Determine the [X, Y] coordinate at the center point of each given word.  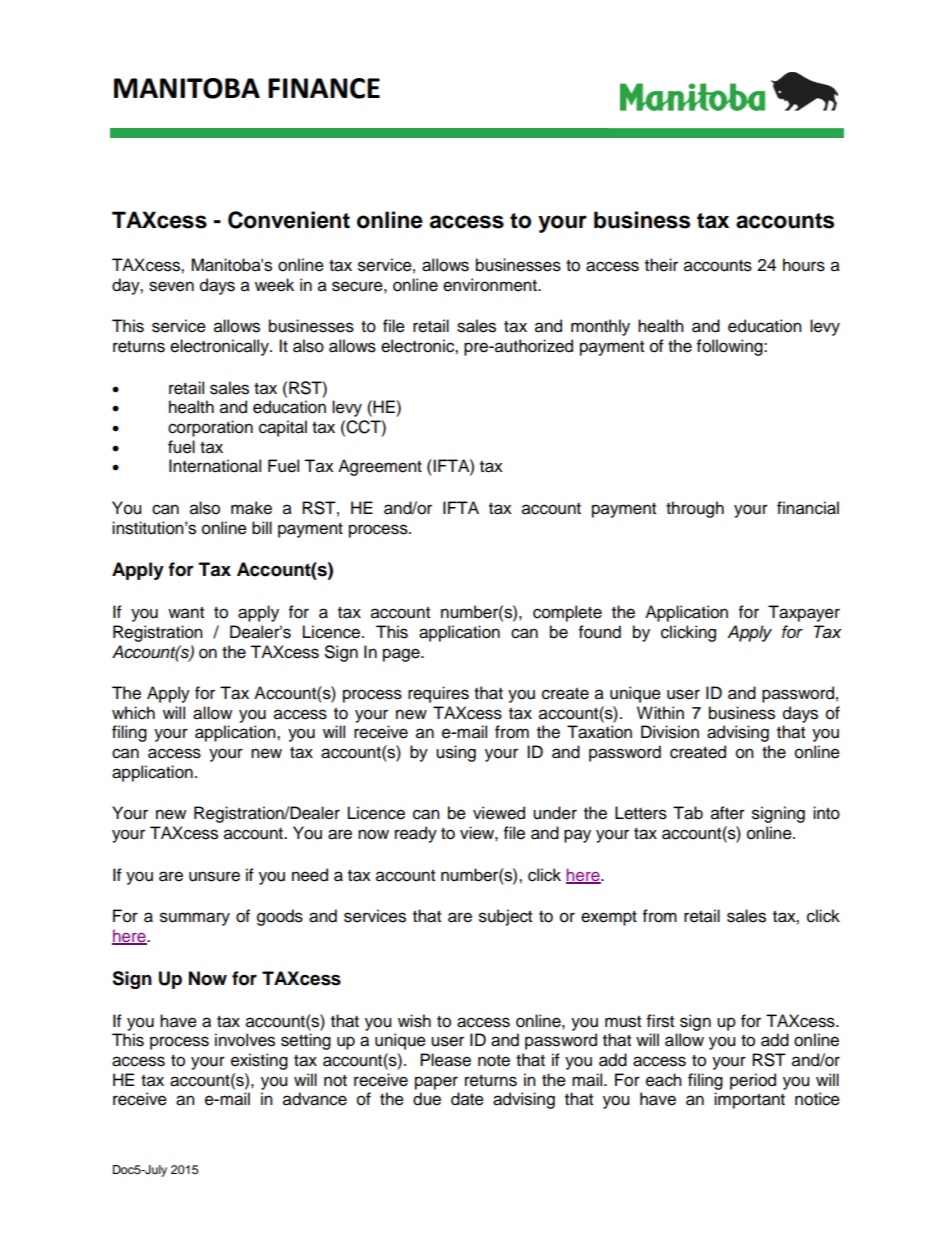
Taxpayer [804, 613]
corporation [210, 428]
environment [491, 285]
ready [416, 834]
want [186, 613]
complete [567, 613]
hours [804, 265]
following [731, 347]
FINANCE [324, 88]
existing [259, 1061]
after [728, 813]
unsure [214, 876]
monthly [600, 327]
